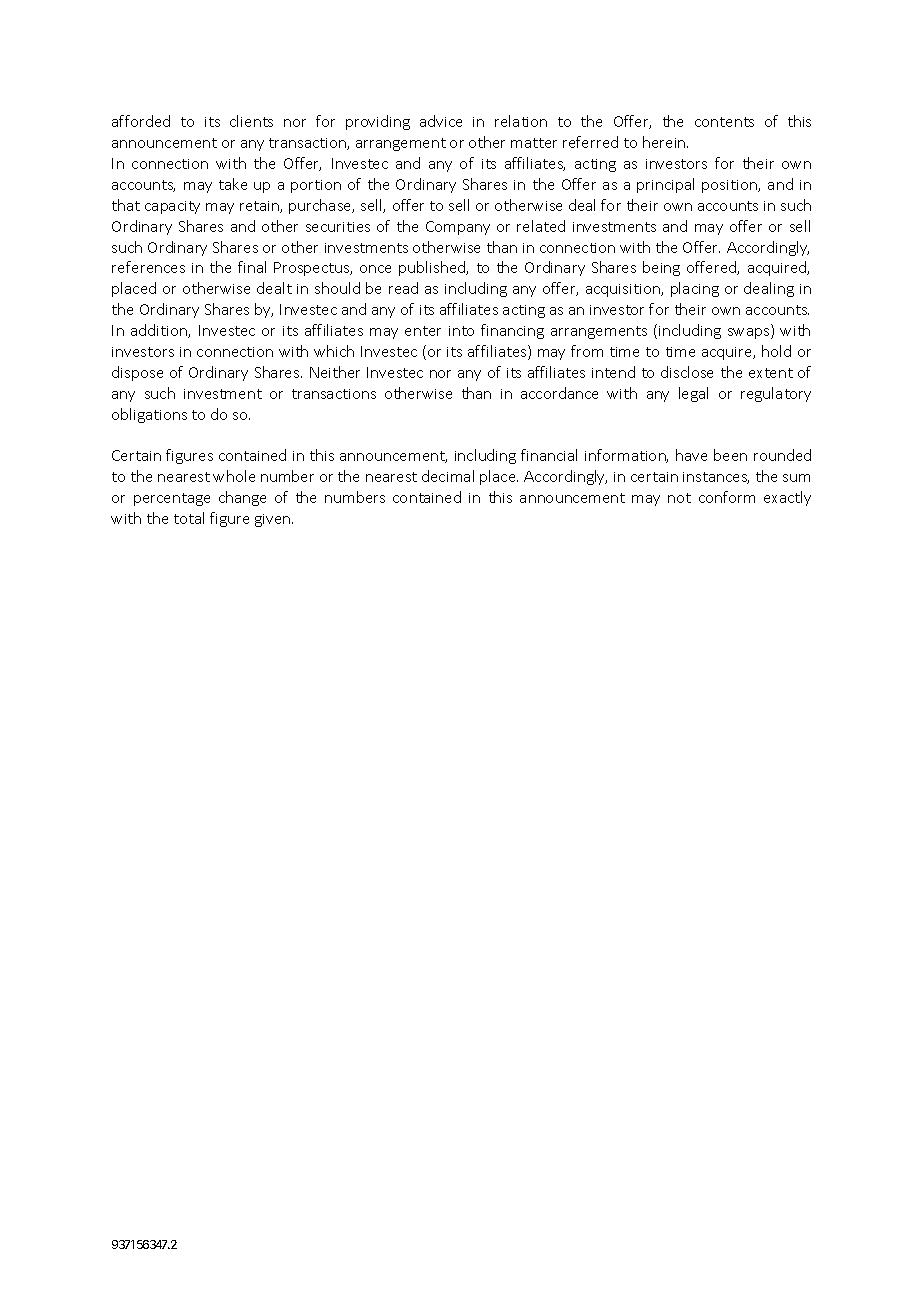 This image has width=924, height=1308. What do you see at coordinates (661, 268) in the image?
I see `being` at bounding box center [661, 268].
